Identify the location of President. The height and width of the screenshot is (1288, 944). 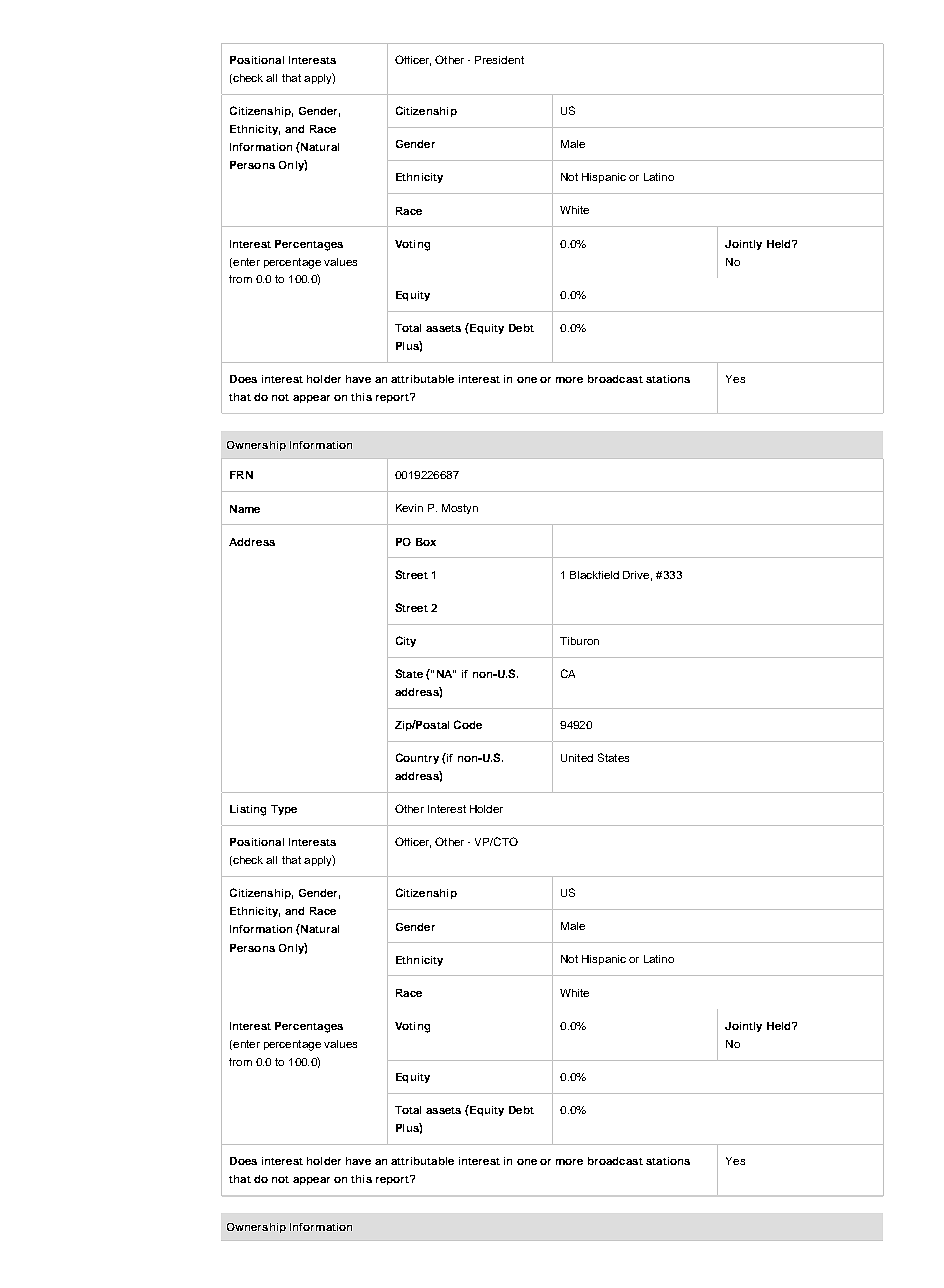
(499, 60).
